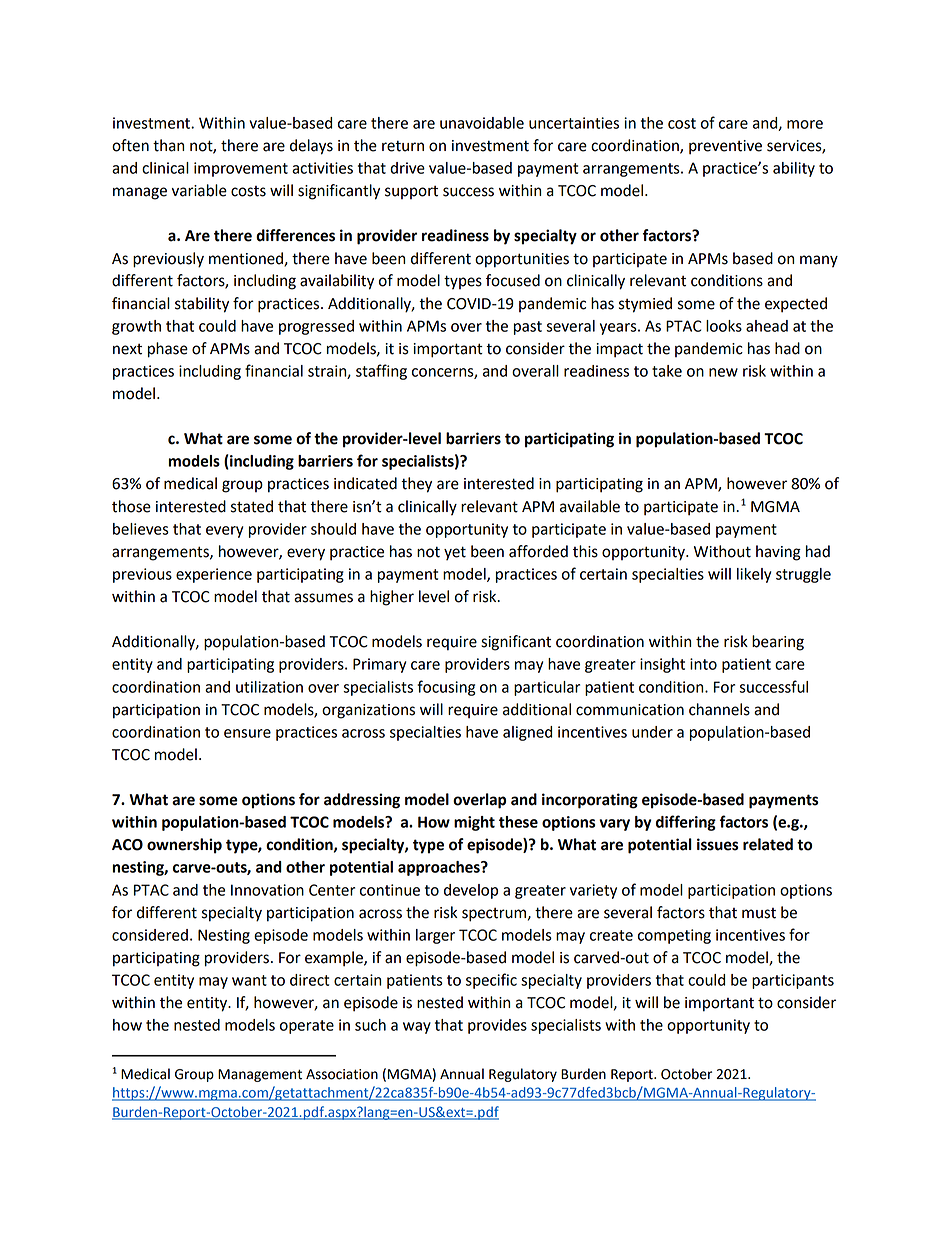  Describe the element at coordinates (455, 553) in the screenshot. I see `yet` at that location.
